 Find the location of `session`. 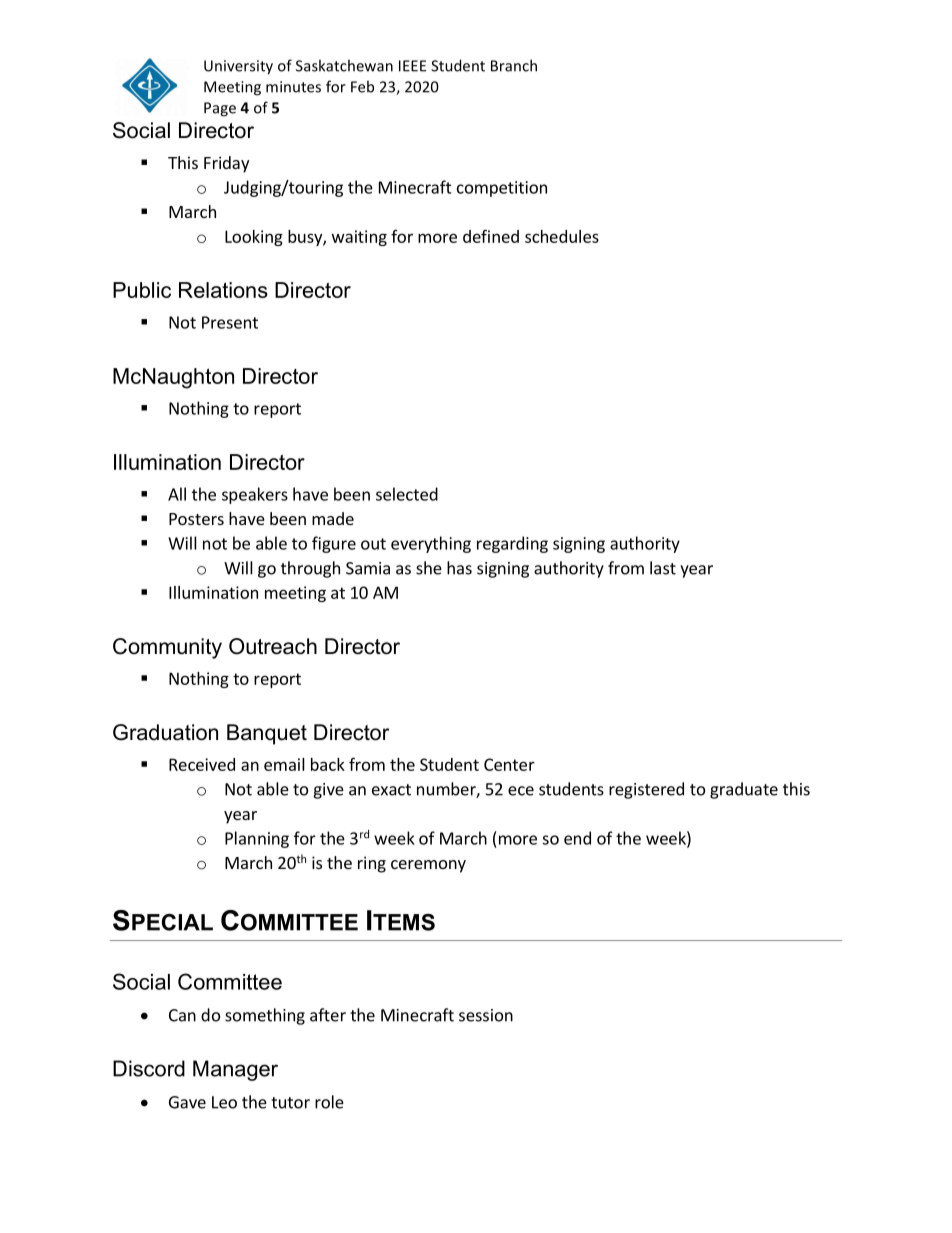

session is located at coordinates (486, 1015).
